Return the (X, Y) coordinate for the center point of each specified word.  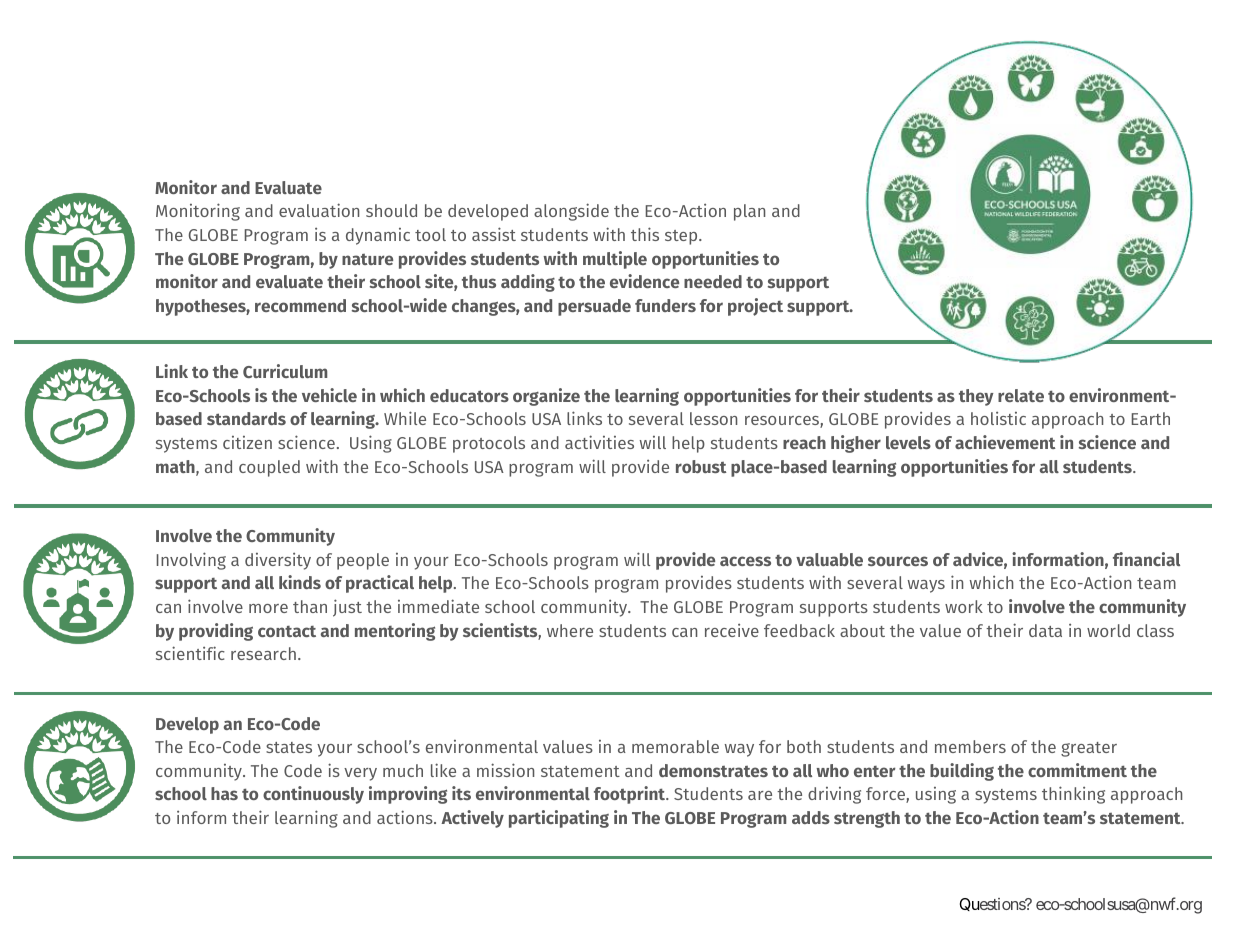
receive (732, 630)
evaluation (319, 210)
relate (1021, 395)
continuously (313, 795)
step (682, 237)
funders (665, 305)
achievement (1005, 442)
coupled (269, 468)
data (1045, 630)
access (745, 561)
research (263, 653)
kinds (300, 582)
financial (1146, 559)
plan (749, 212)
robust (701, 466)
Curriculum (285, 371)
